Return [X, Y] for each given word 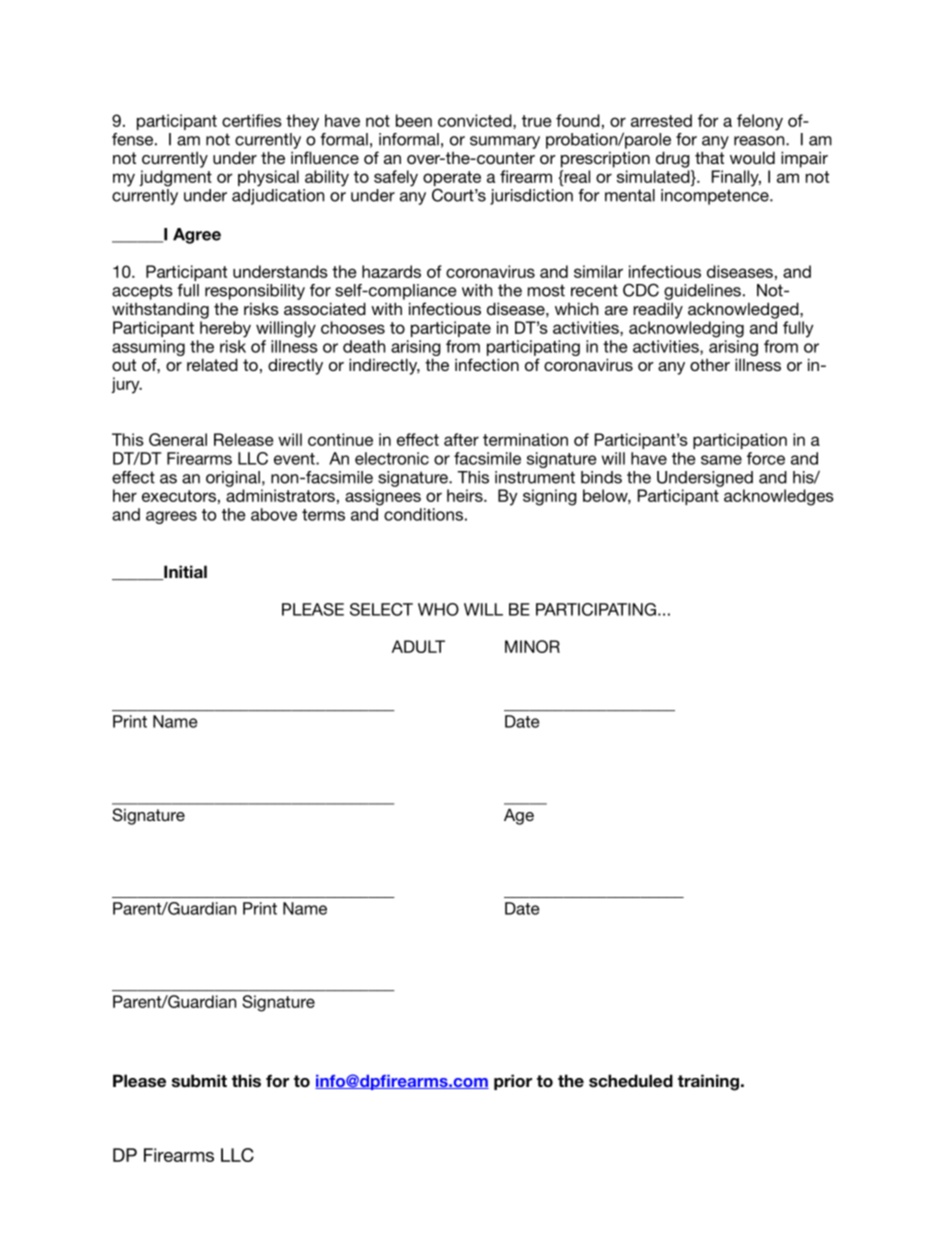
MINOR [532, 646]
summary [505, 142]
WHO [438, 609]
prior [513, 1082]
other [710, 365]
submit [199, 1081]
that [709, 157]
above [274, 514]
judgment [175, 178]
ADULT [418, 646]
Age [519, 816]
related [212, 364]
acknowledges [779, 497]
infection [487, 364]
